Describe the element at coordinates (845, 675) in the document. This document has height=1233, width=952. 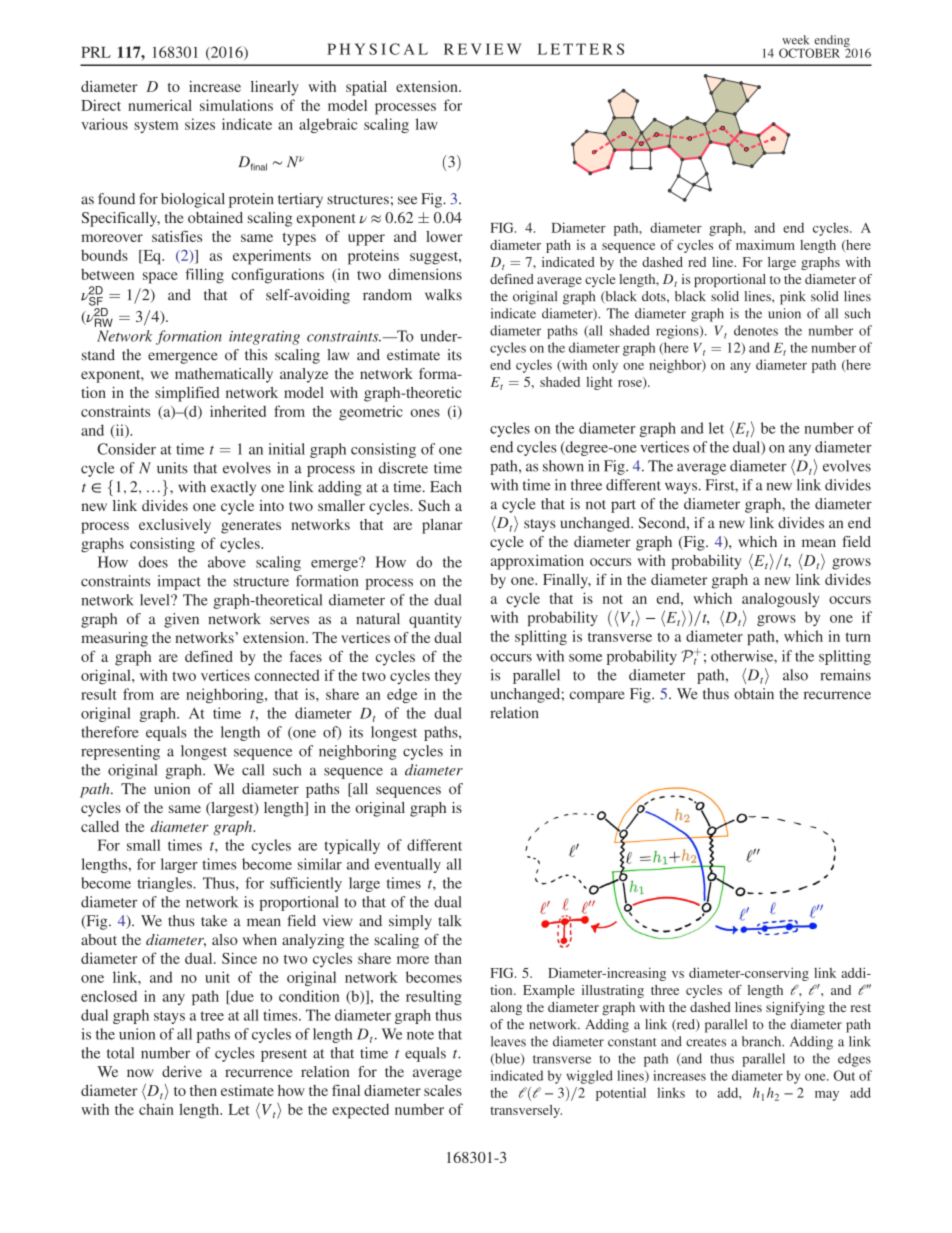
I see `remains` at that location.
